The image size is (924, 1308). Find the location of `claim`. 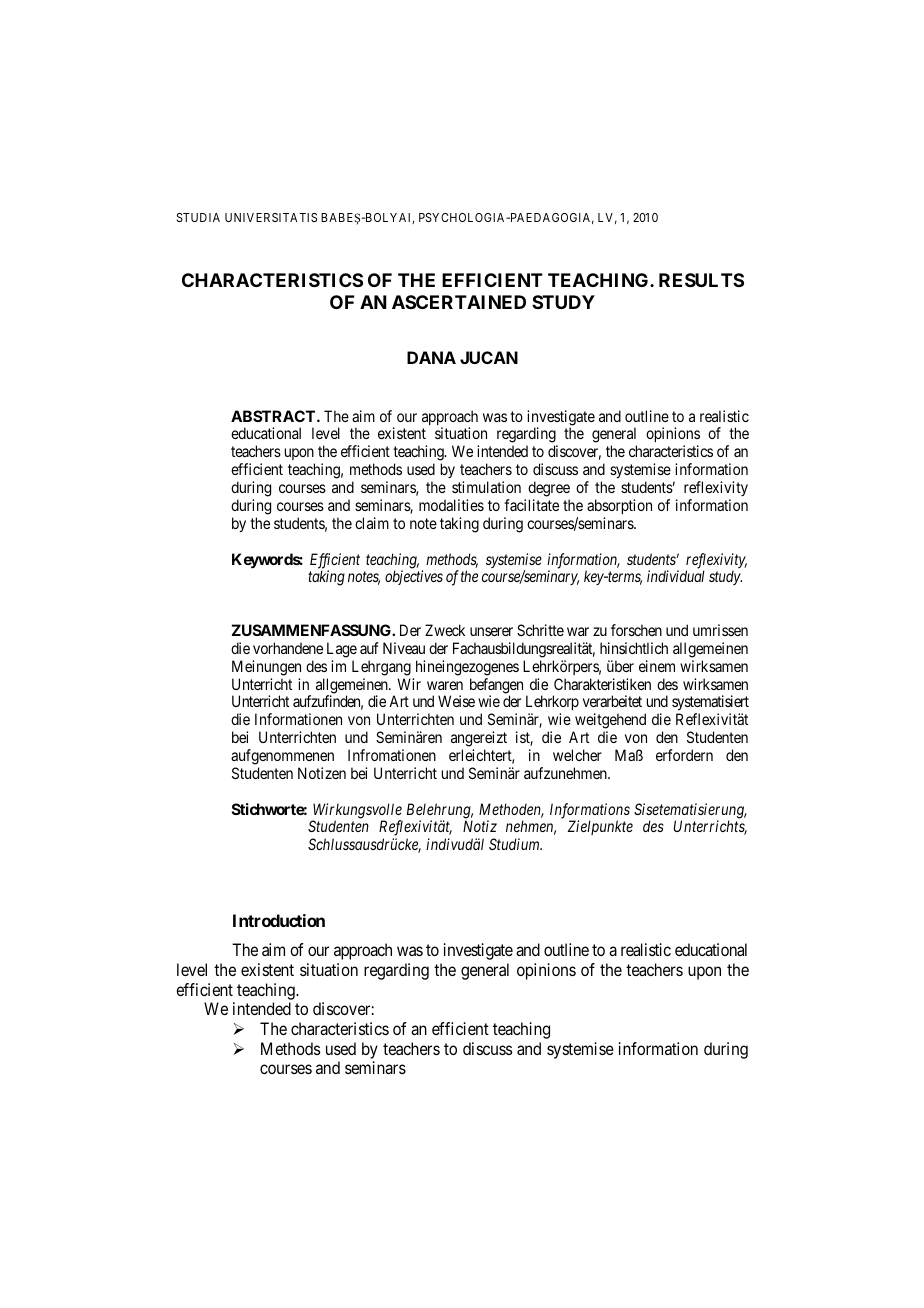

claim is located at coordinates (372, 523).
